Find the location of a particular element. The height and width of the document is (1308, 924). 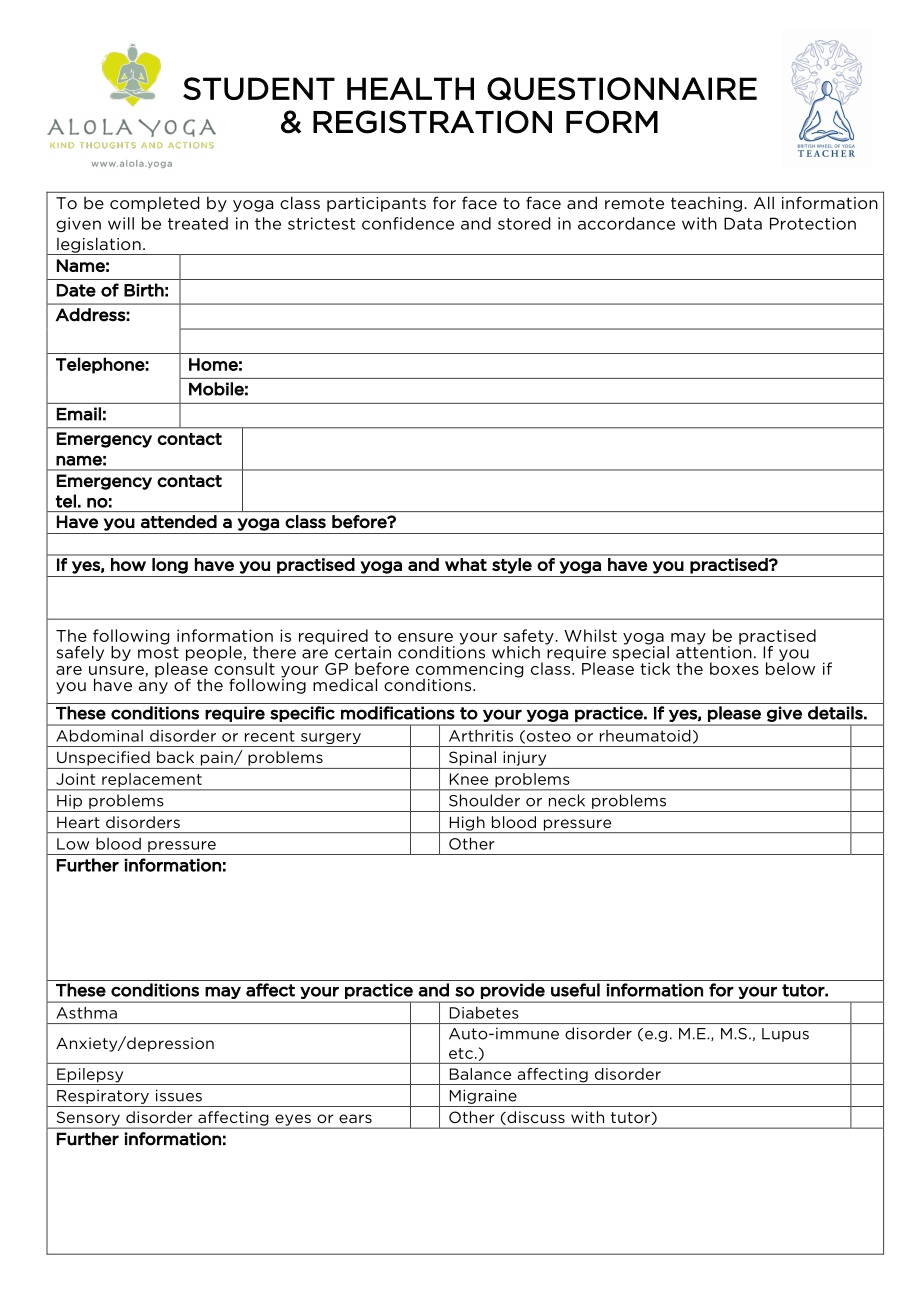

attention is located at coordinates (714, 651).
